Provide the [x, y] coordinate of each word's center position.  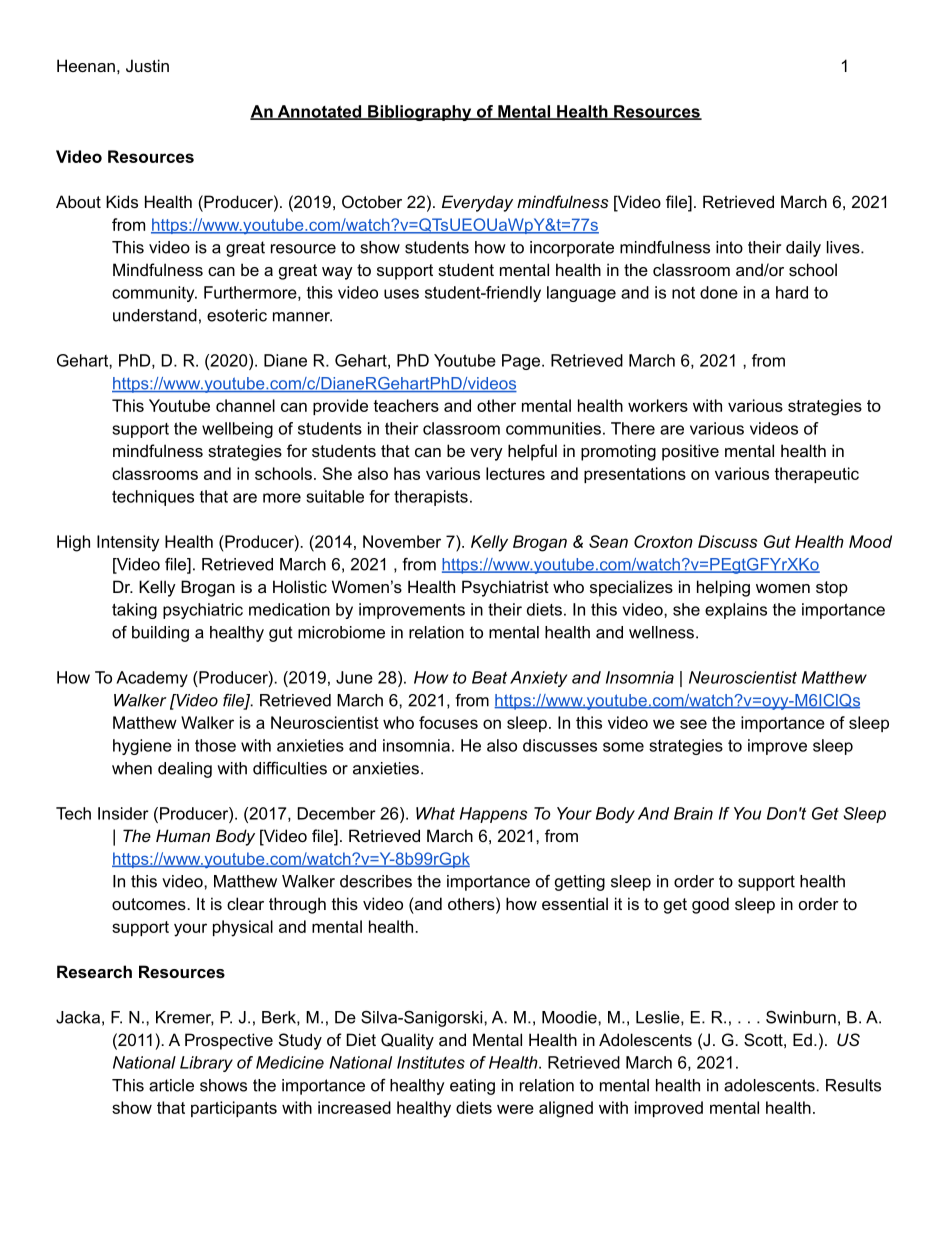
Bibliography [420, 113]
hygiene [142, 747]
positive [690, 452]
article [171, 1085]
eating [472, 1087]
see [693, 724]
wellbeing [237, 430]
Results [853, 1085]
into [729, 247]
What [435, 813]
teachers [406, 405]
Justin [147, 65]
